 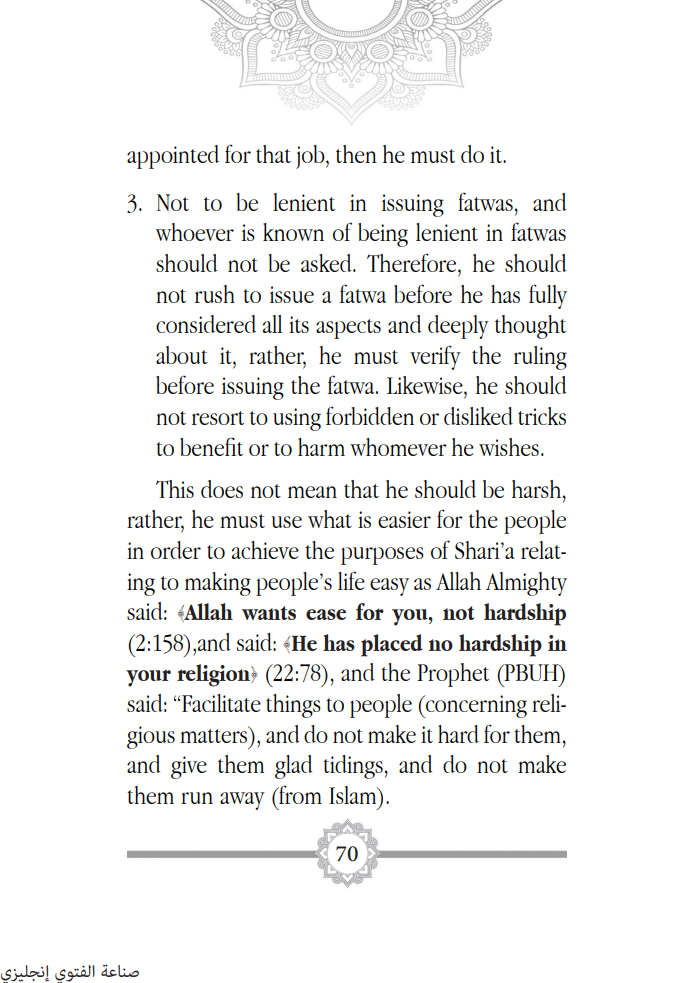 What do you see at coordinates (354, 795) in the page?
I see `Islam` at bounding box center [354, 795].
